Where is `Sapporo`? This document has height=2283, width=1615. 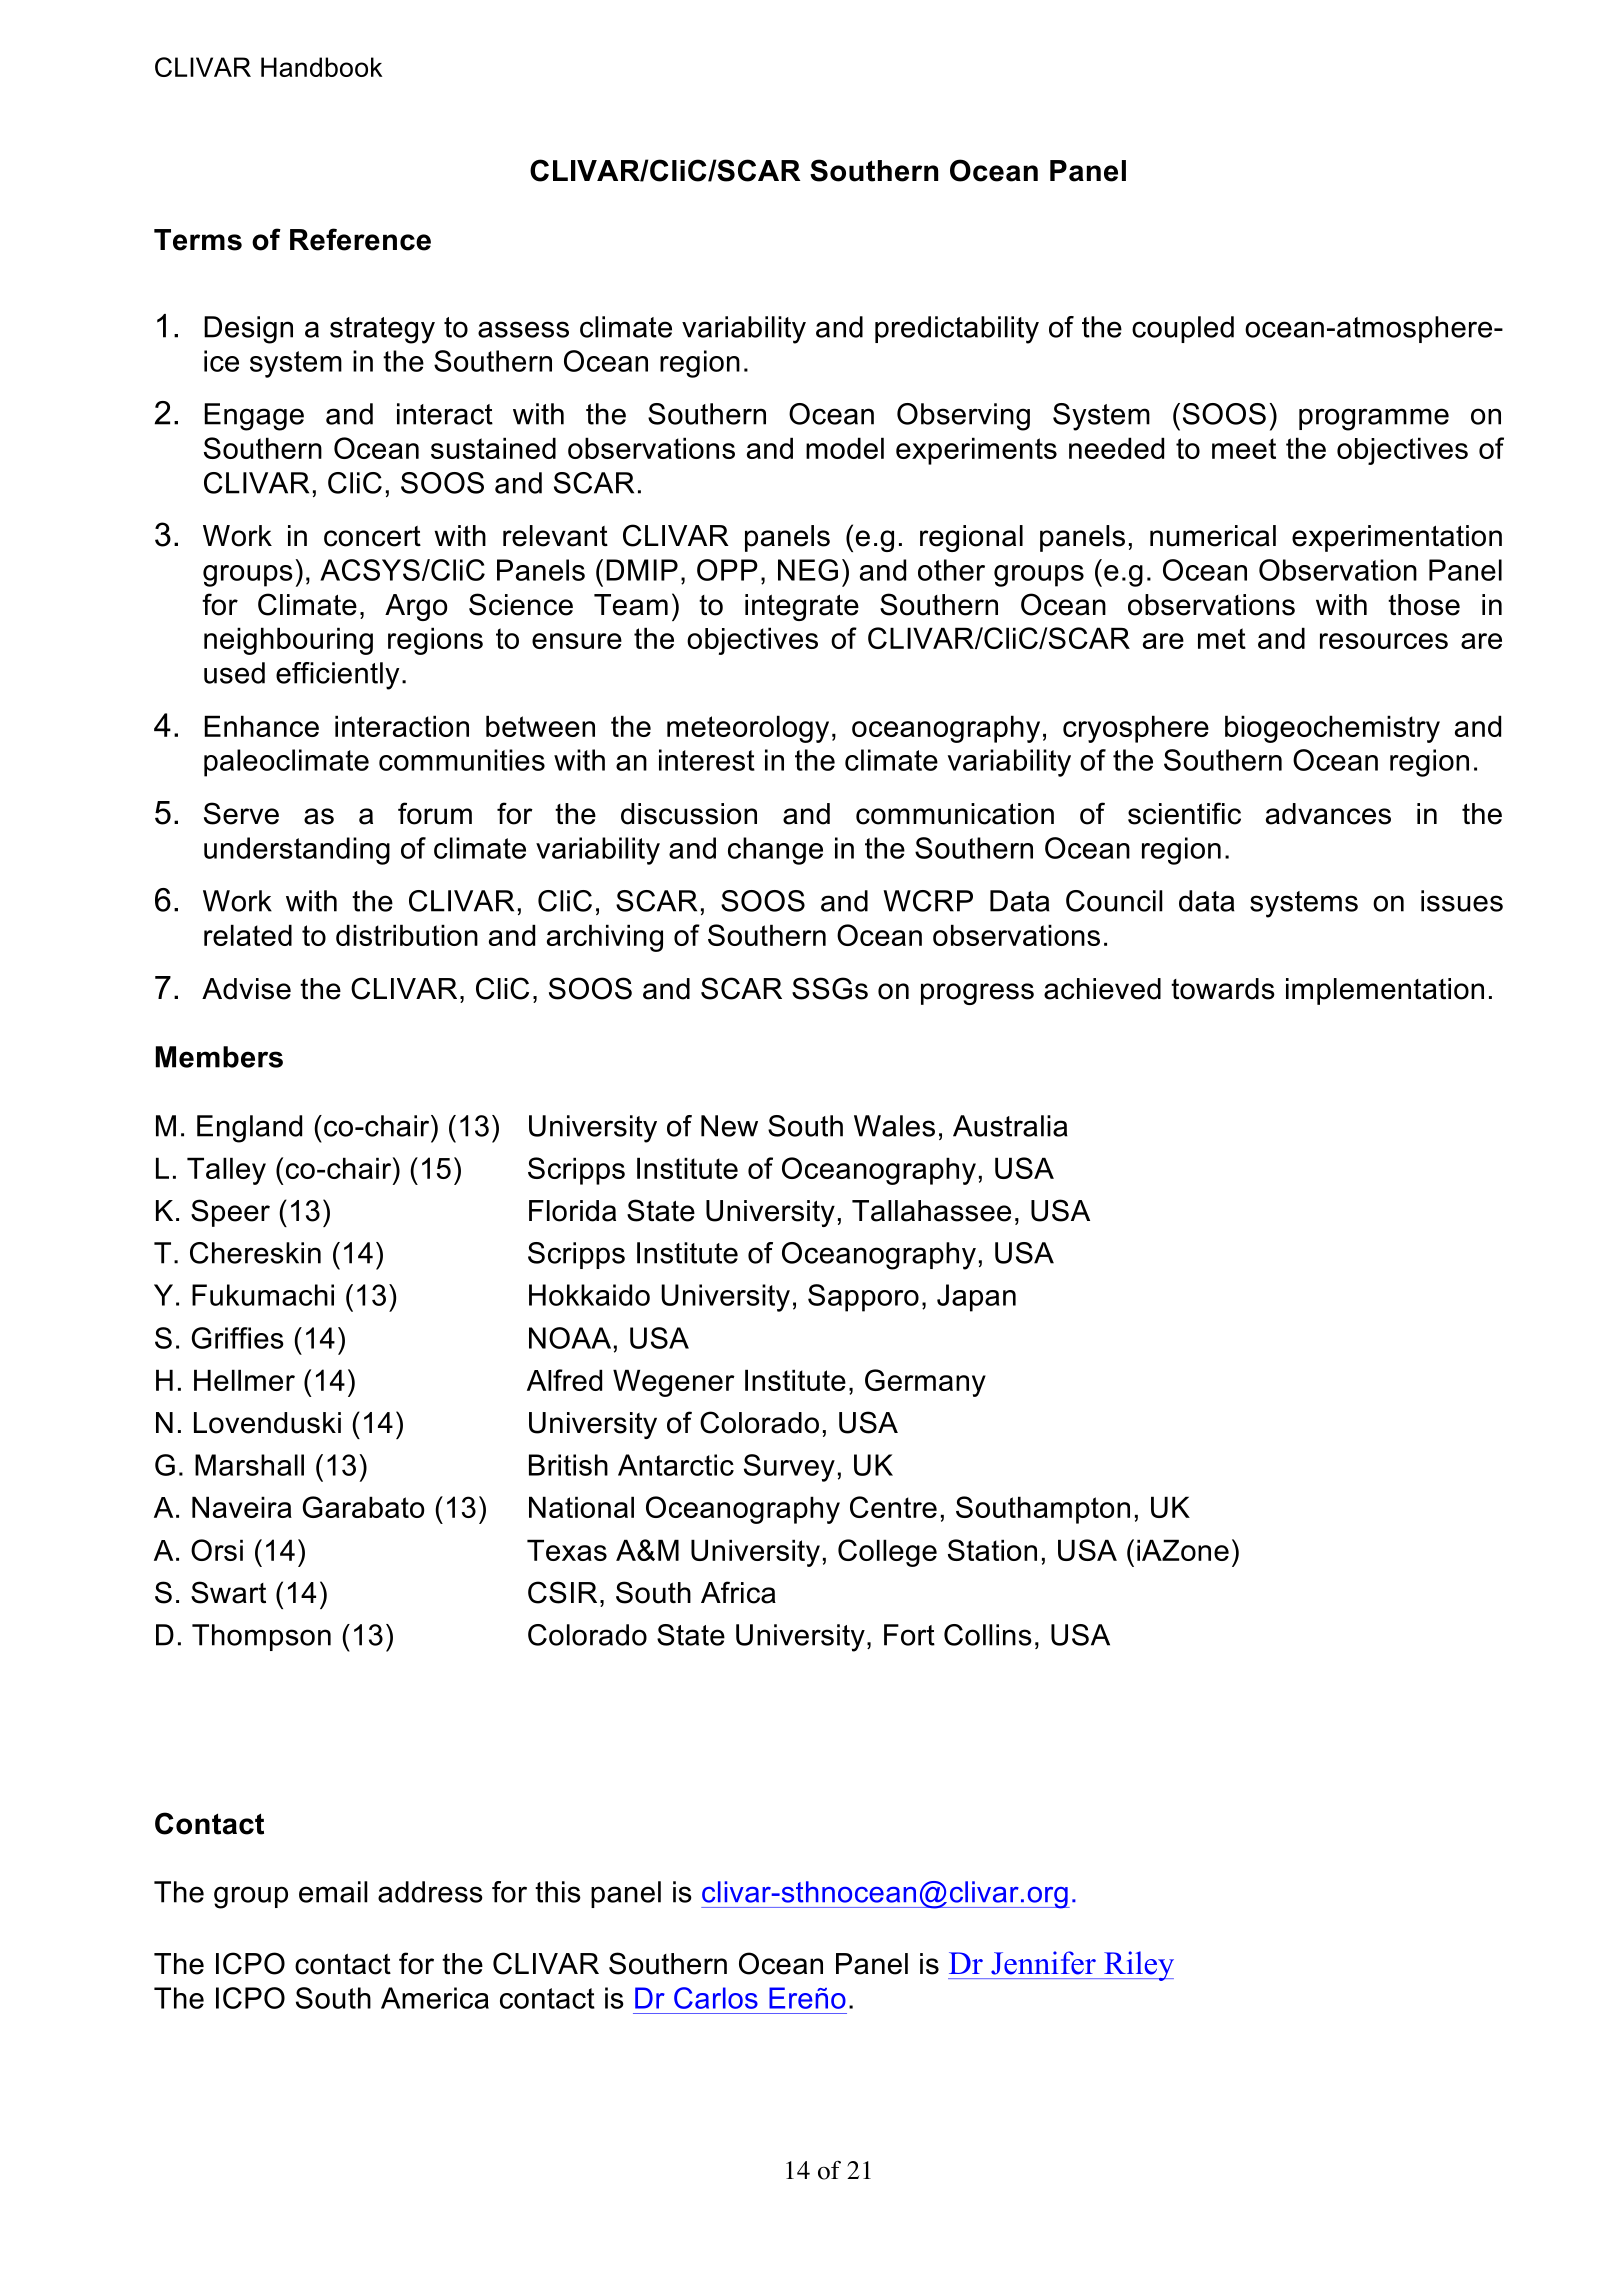
Sapporo is located at coordinates (863, 1298).
